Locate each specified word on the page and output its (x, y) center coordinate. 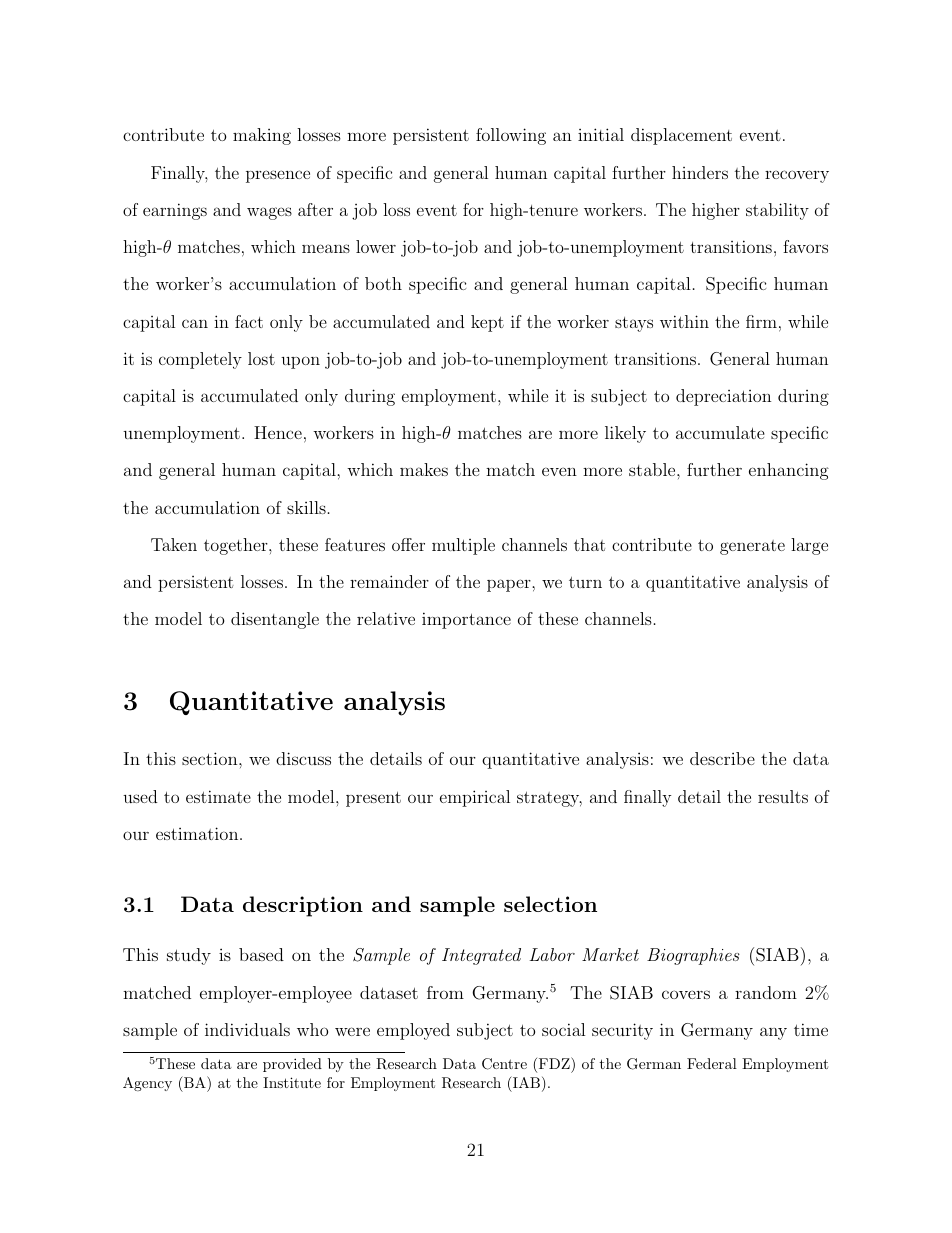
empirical (475, 798)
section (211, 758)
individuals (247, 1029)
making (262, 136)
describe (722, 758)
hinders (700, 172)
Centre (504, 1064)
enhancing (789, 471)
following (511, 136)
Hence (278, 432)
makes (424, 469)
